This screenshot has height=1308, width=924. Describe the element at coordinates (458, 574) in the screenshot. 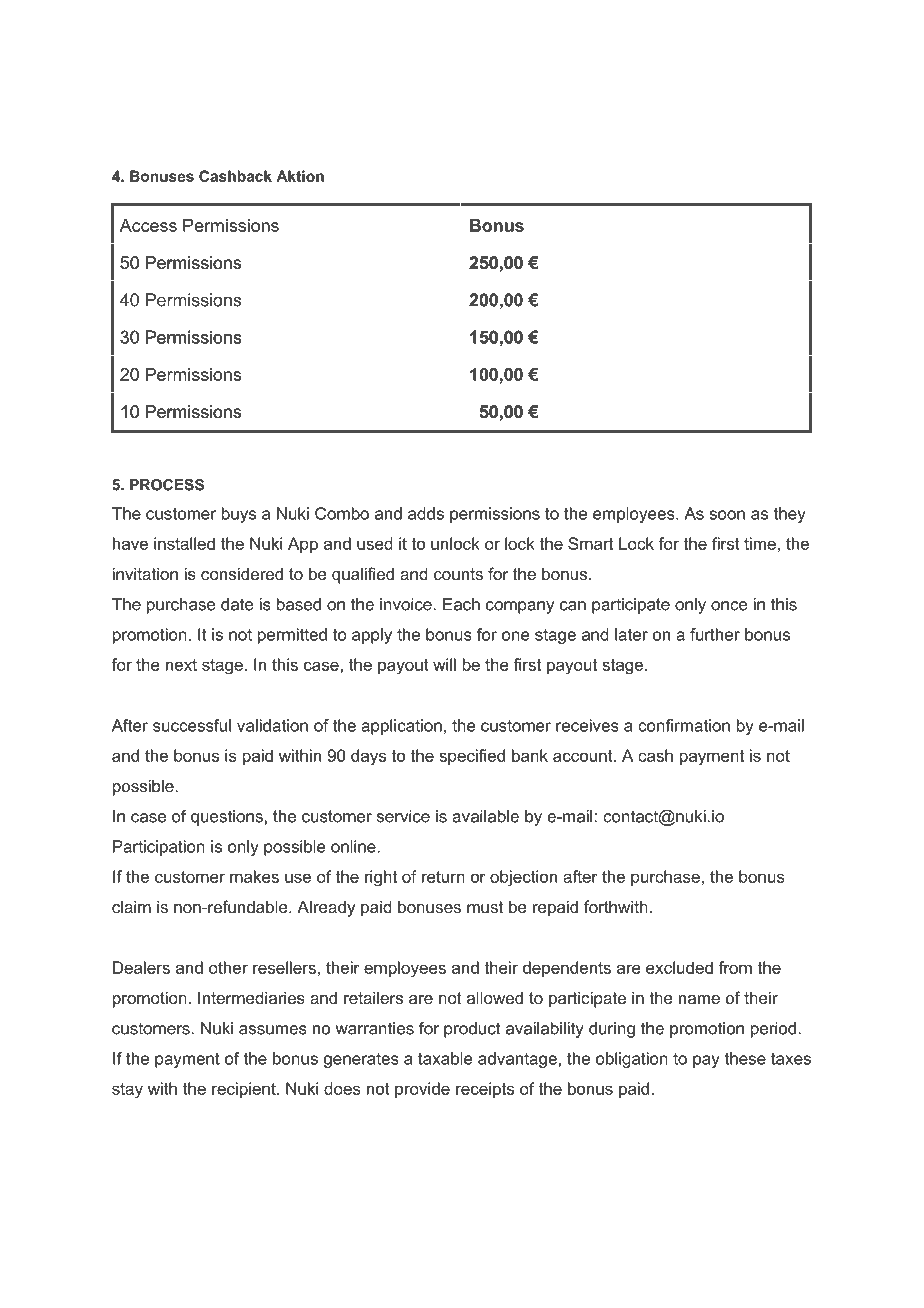

I see `counts` at that location.
